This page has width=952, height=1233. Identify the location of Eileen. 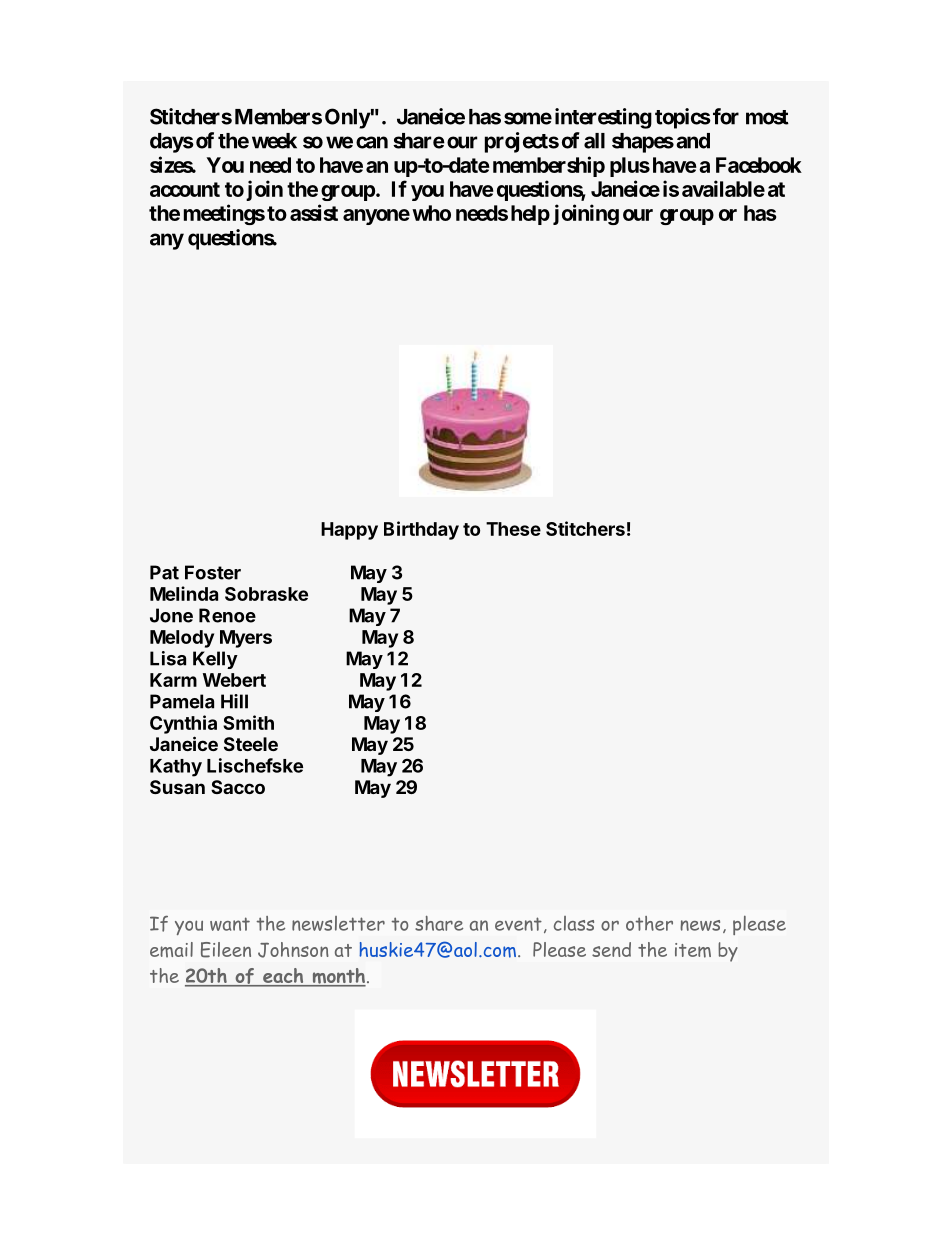
(226, 950).
